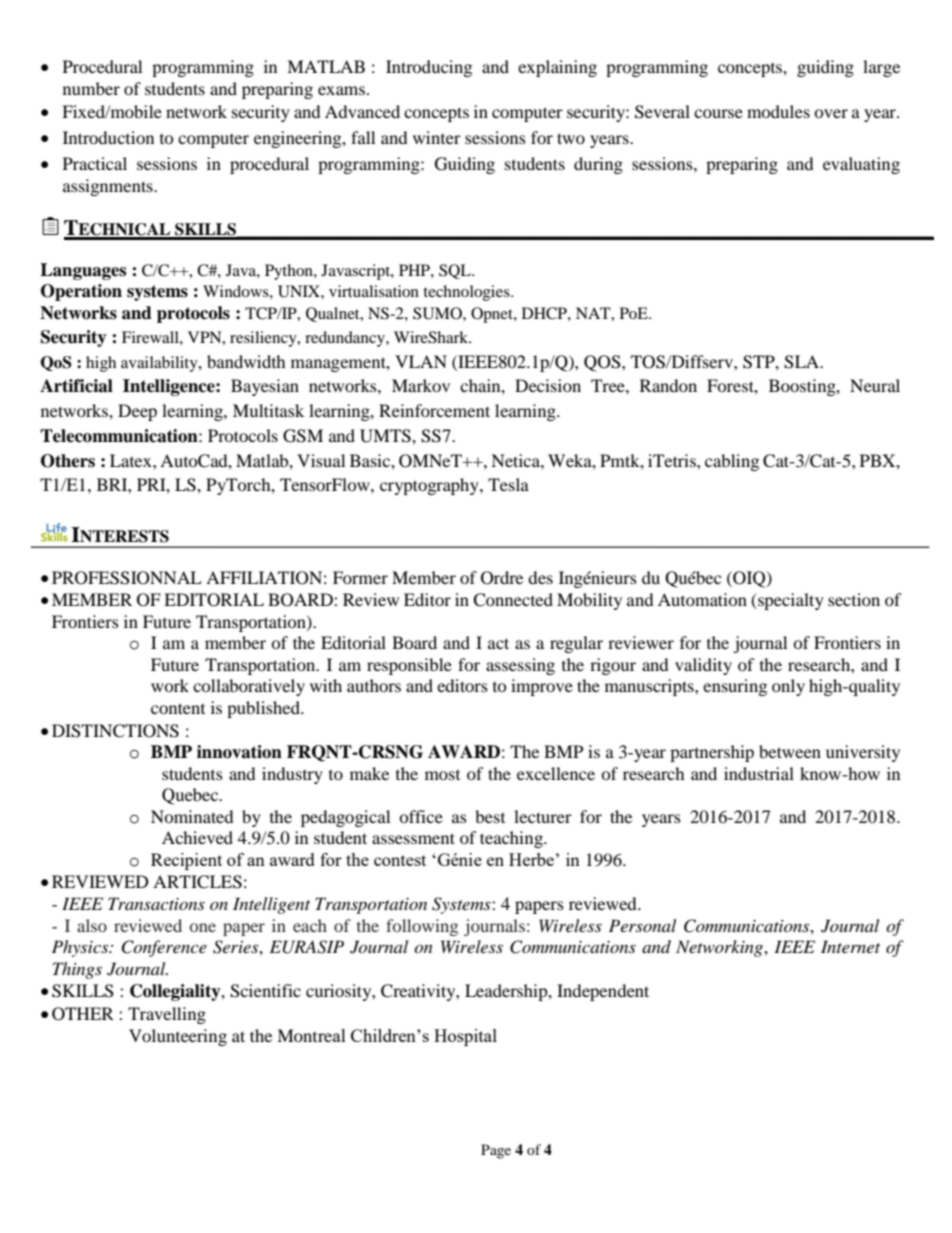 Image resolution: width=952 pixels, height=1233 pixels. I want to click on Recipient, so click(186, 861).
